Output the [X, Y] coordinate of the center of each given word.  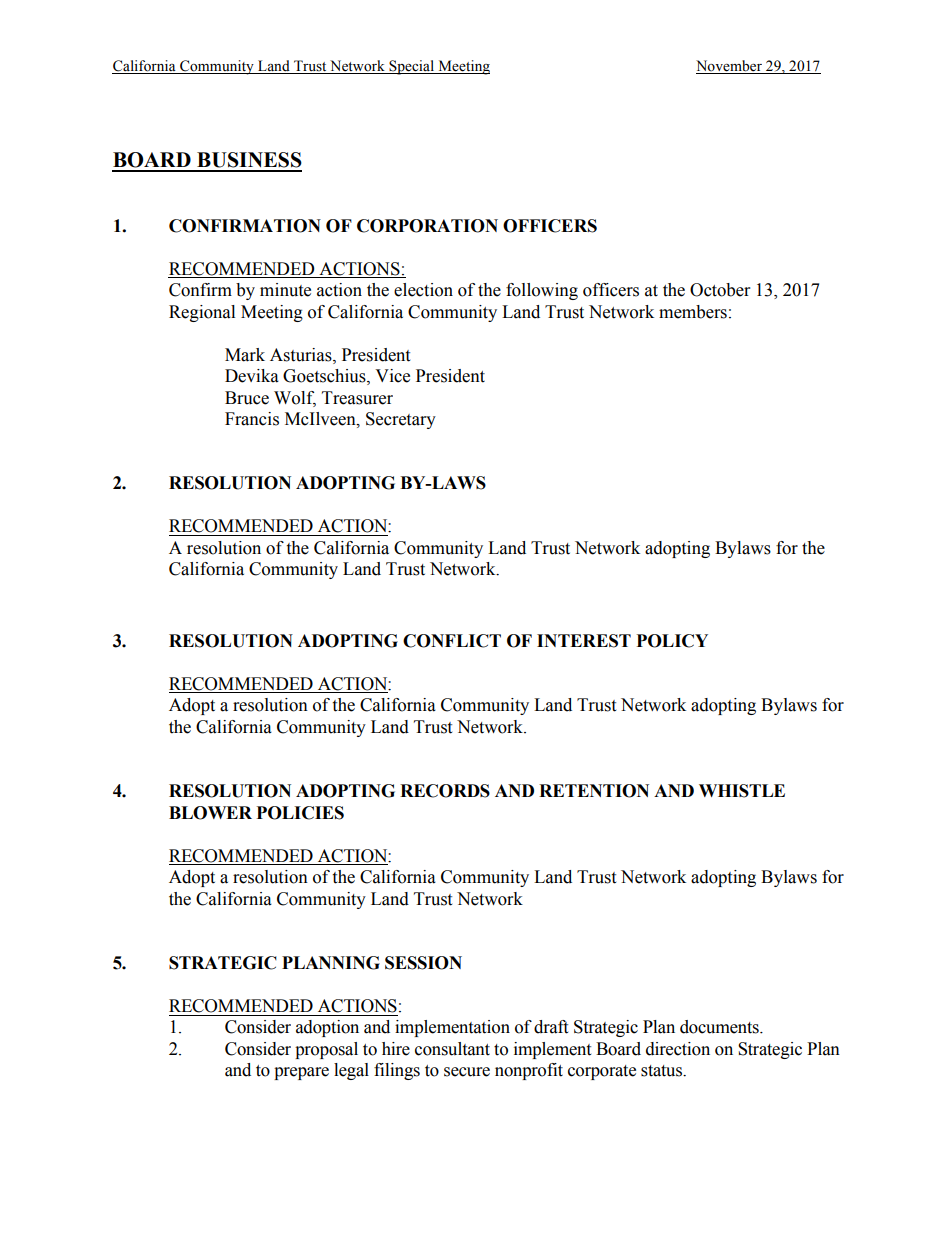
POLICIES [300, 813]
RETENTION [594, 791]
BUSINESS [249, 160]
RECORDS [445, 791]
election [423, 290]
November [730, 67]
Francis [252, 419]
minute [285, 290]
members [693, 312]
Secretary [401, 420]
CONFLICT [452, 641]
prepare [301, 1073]
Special [412, 67]
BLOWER [210, 813]
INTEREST [584, 641]
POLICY [672, 641]
